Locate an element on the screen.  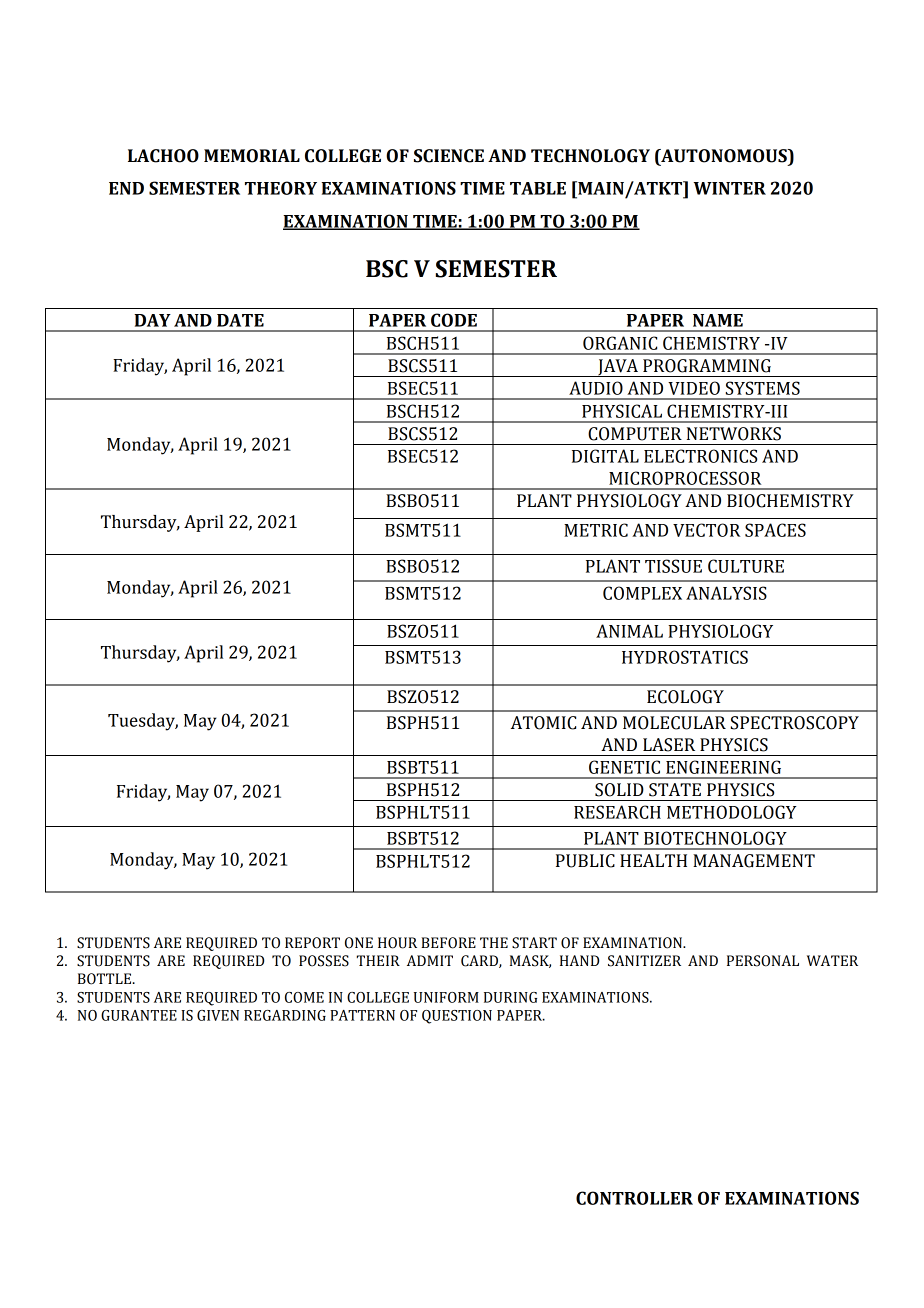
END is located at coordinates (126, 188).
